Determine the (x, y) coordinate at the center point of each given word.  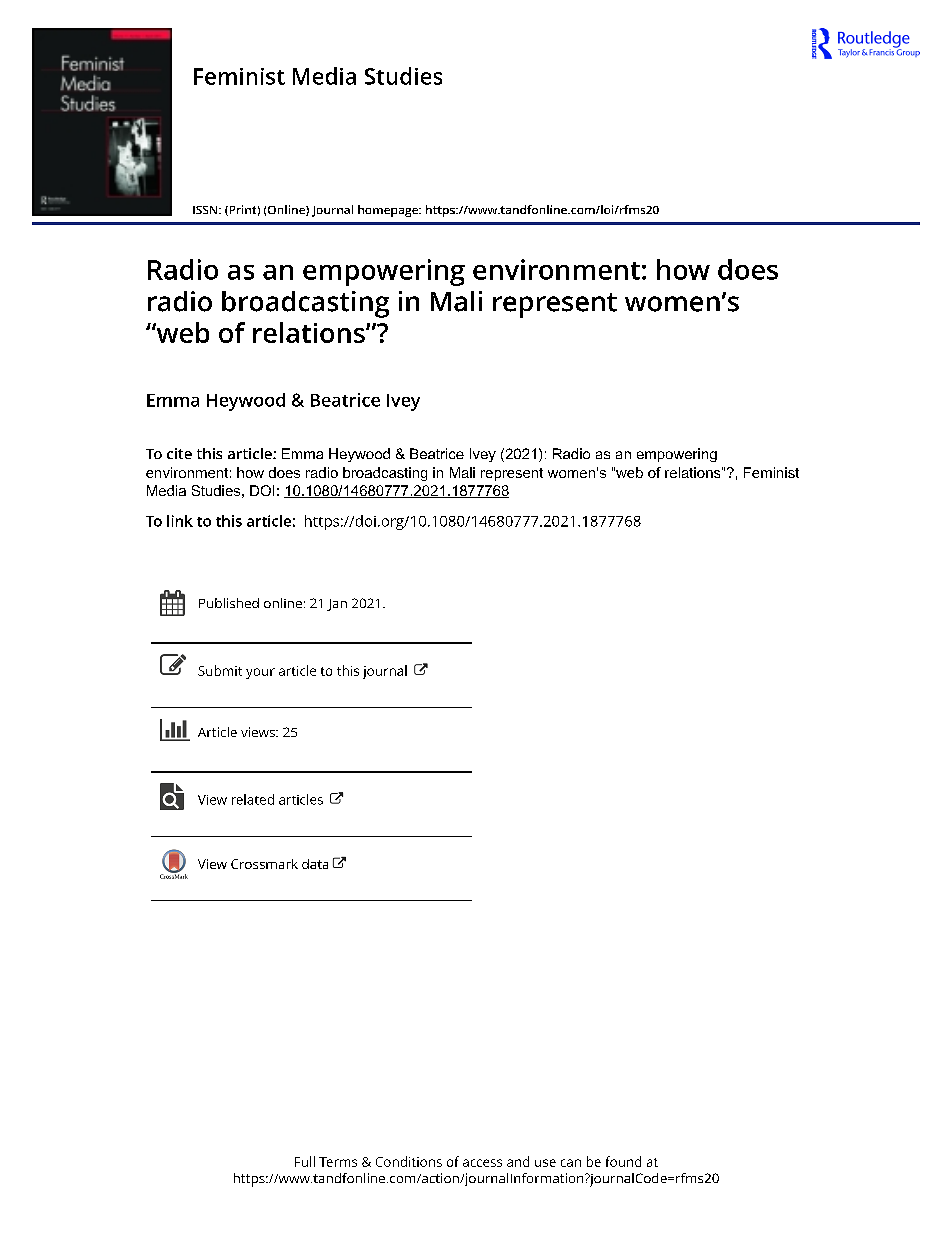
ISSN (206, 210)
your (260, 673)
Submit (220, 670)
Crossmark (264, 864)
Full (305, 1161)
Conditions (409, 1161)
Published (229, 603)
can (571, 1163)
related (253, 799)
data (315, 864)
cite (179, 453)
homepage (389, 211)
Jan (337, 605)
